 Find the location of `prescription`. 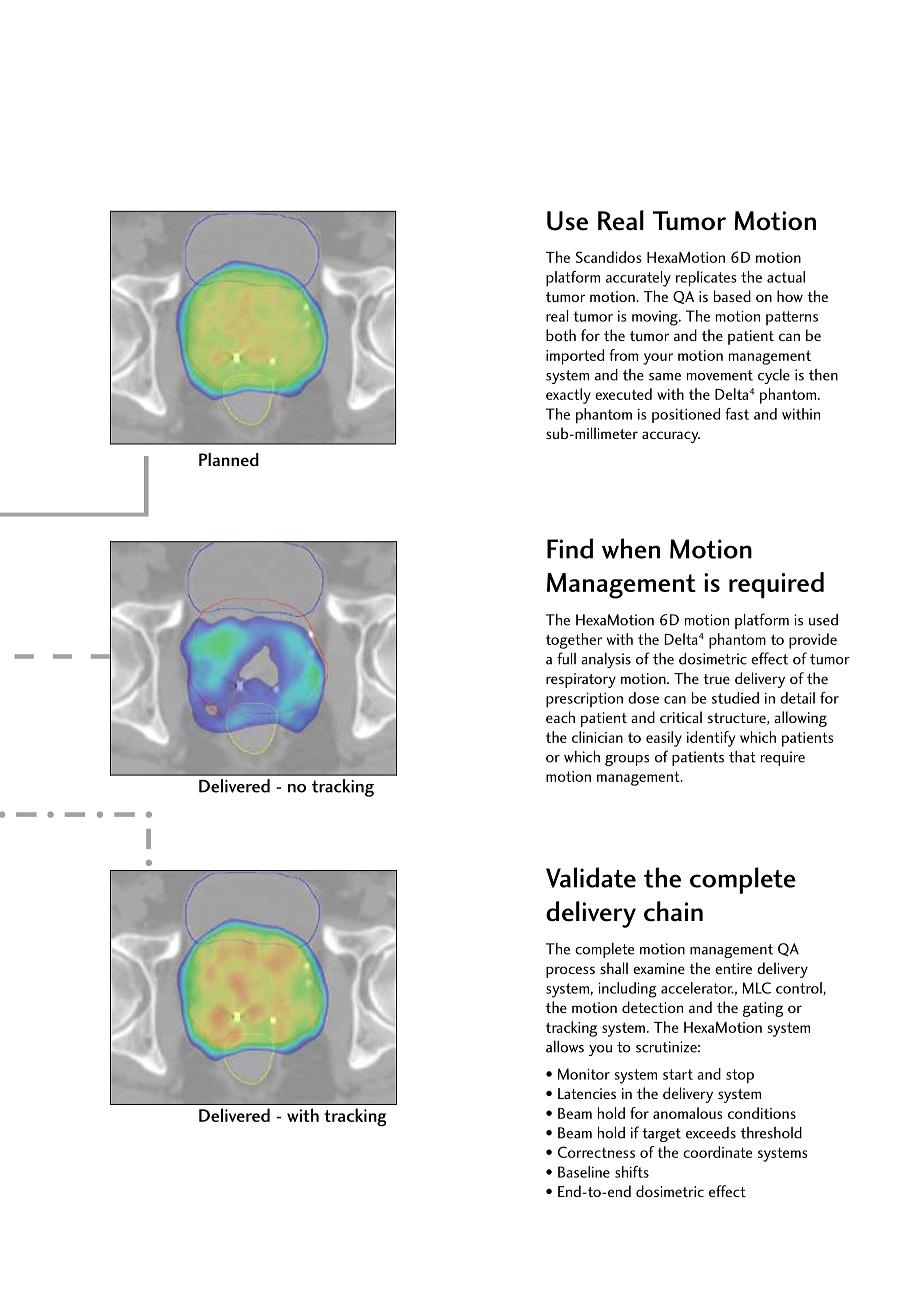

prescription is located at coordinates (584, 700).
